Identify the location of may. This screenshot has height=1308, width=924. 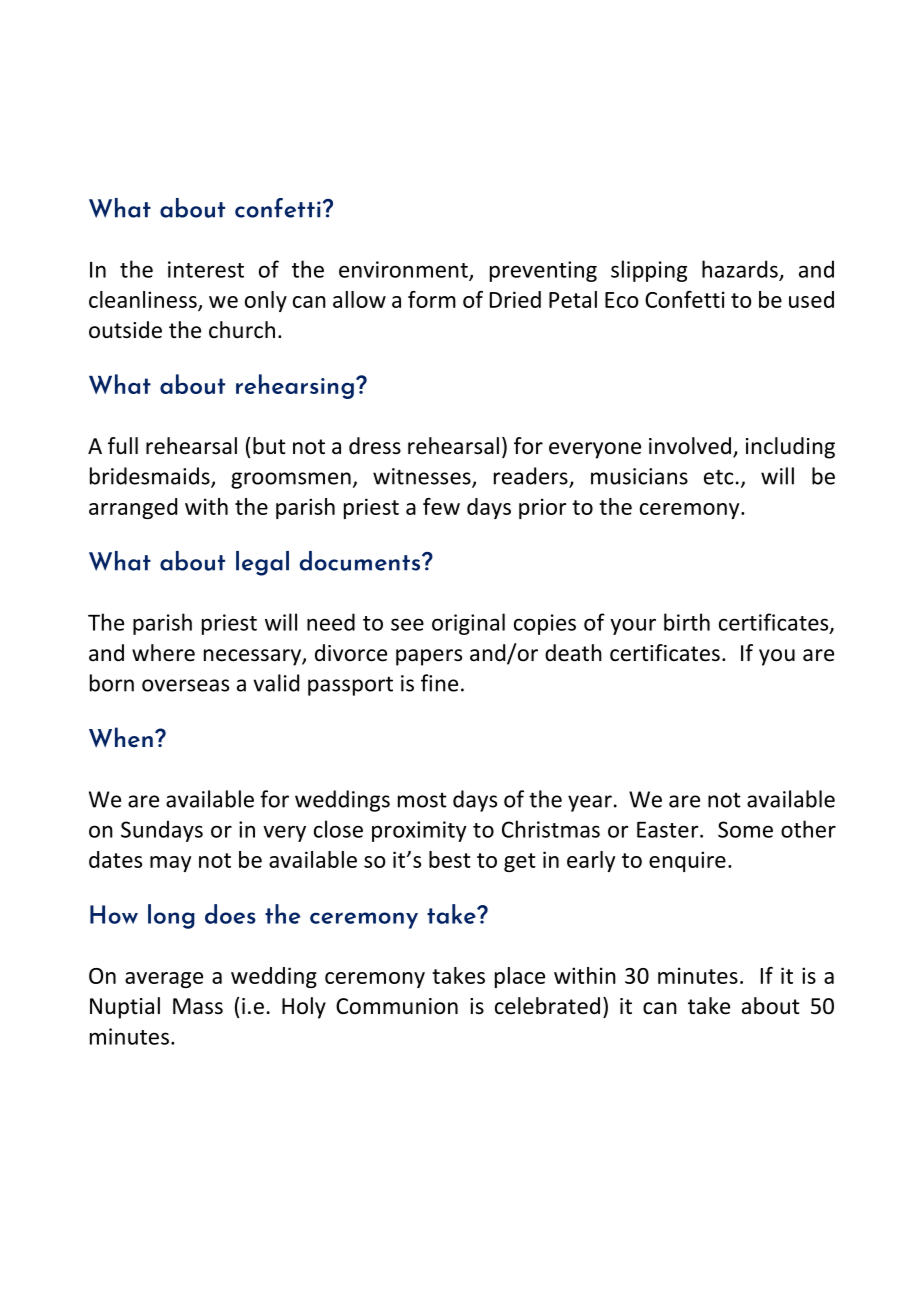
(170, 864).
